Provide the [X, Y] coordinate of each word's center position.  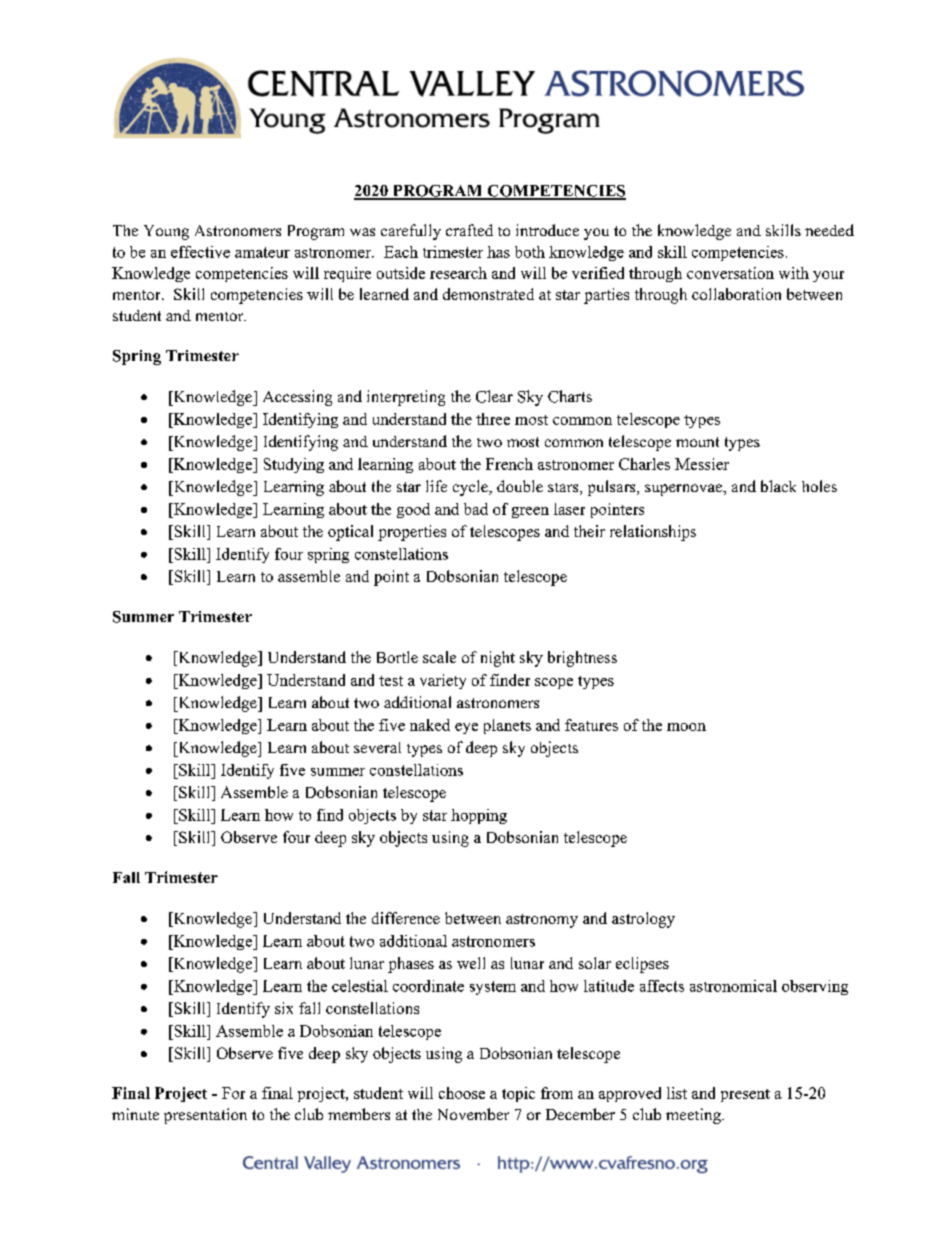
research [458, 273]
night [498, 659]
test [391, 681]
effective [200, 252]
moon [686, 727]
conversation [730, 273]
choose [462, 1093]
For [233, 1093]
